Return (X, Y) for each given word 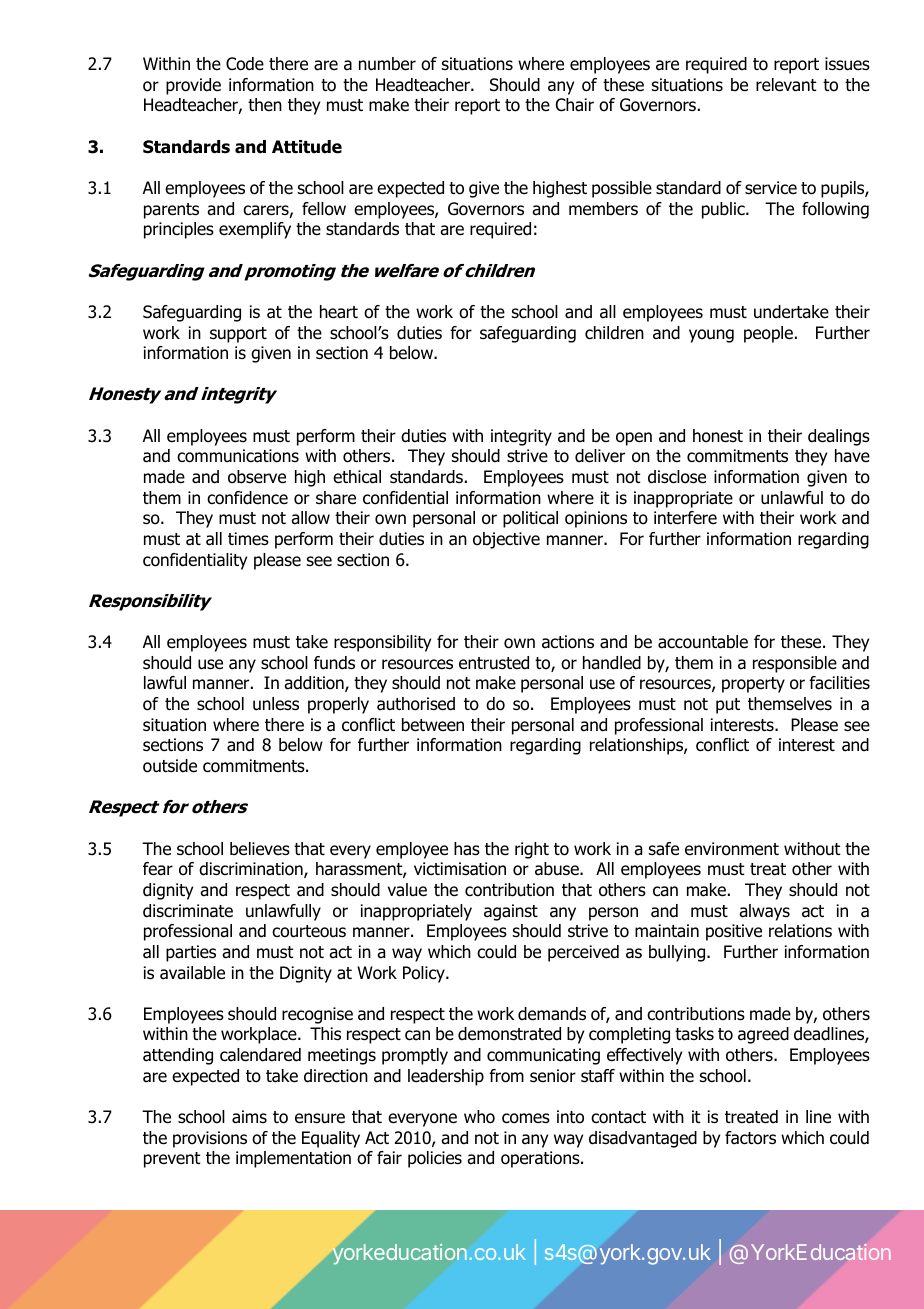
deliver (600, 456)
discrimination (252, 870)
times (248, 539)
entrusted (494, 663)
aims (249, 1117)
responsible (795, 664)
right (532, 850)
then (265, 104)
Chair (575, 105)
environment (732, 849)
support (238, 335)
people (768, 334)
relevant (786, 85)
